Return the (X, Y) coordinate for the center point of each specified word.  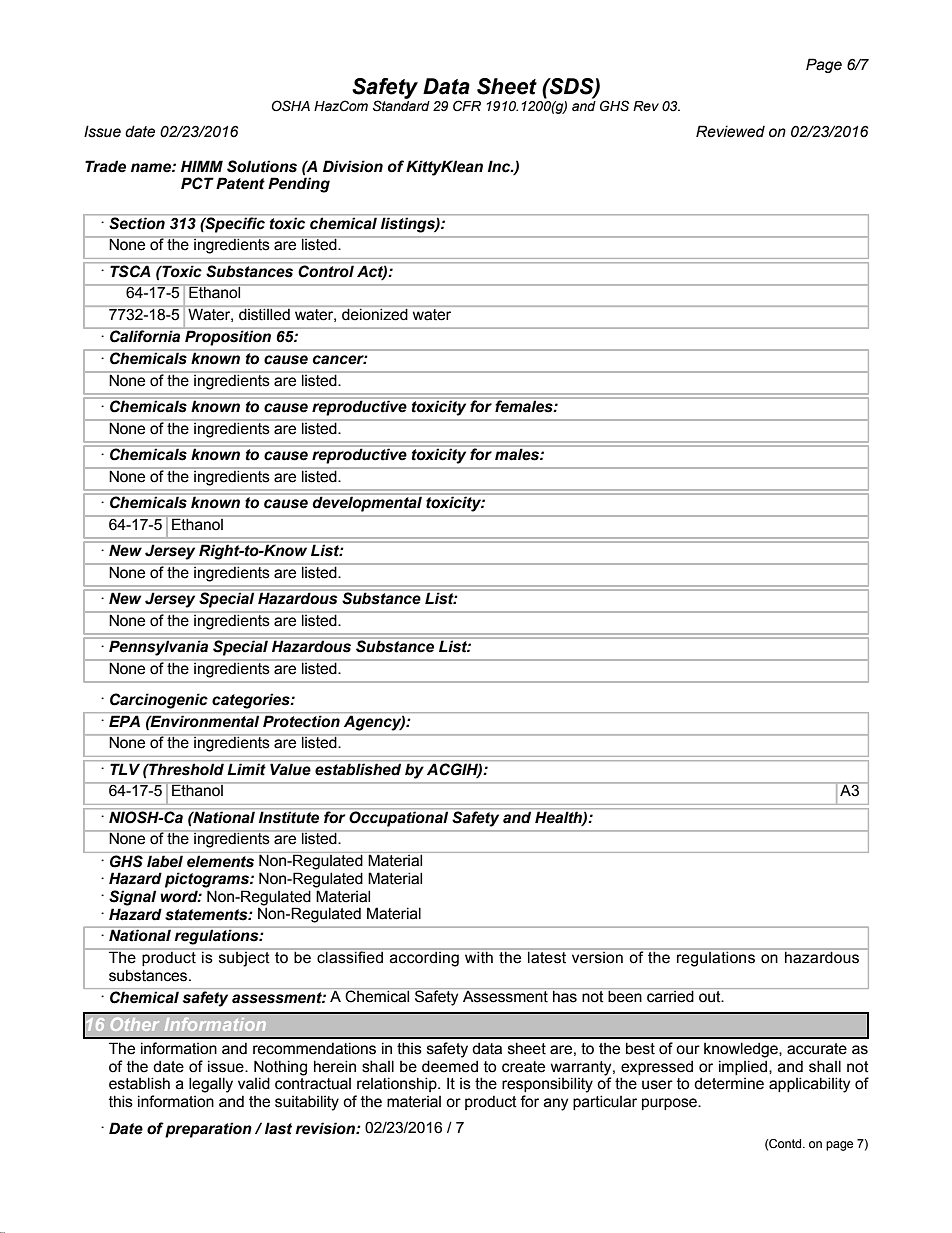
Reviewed (730, 131)
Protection (301, 721)
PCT (197, 183)
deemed (450, 1066)
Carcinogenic (159, 701)
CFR (467, 105)
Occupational (398, 819)
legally (211, 1085)
